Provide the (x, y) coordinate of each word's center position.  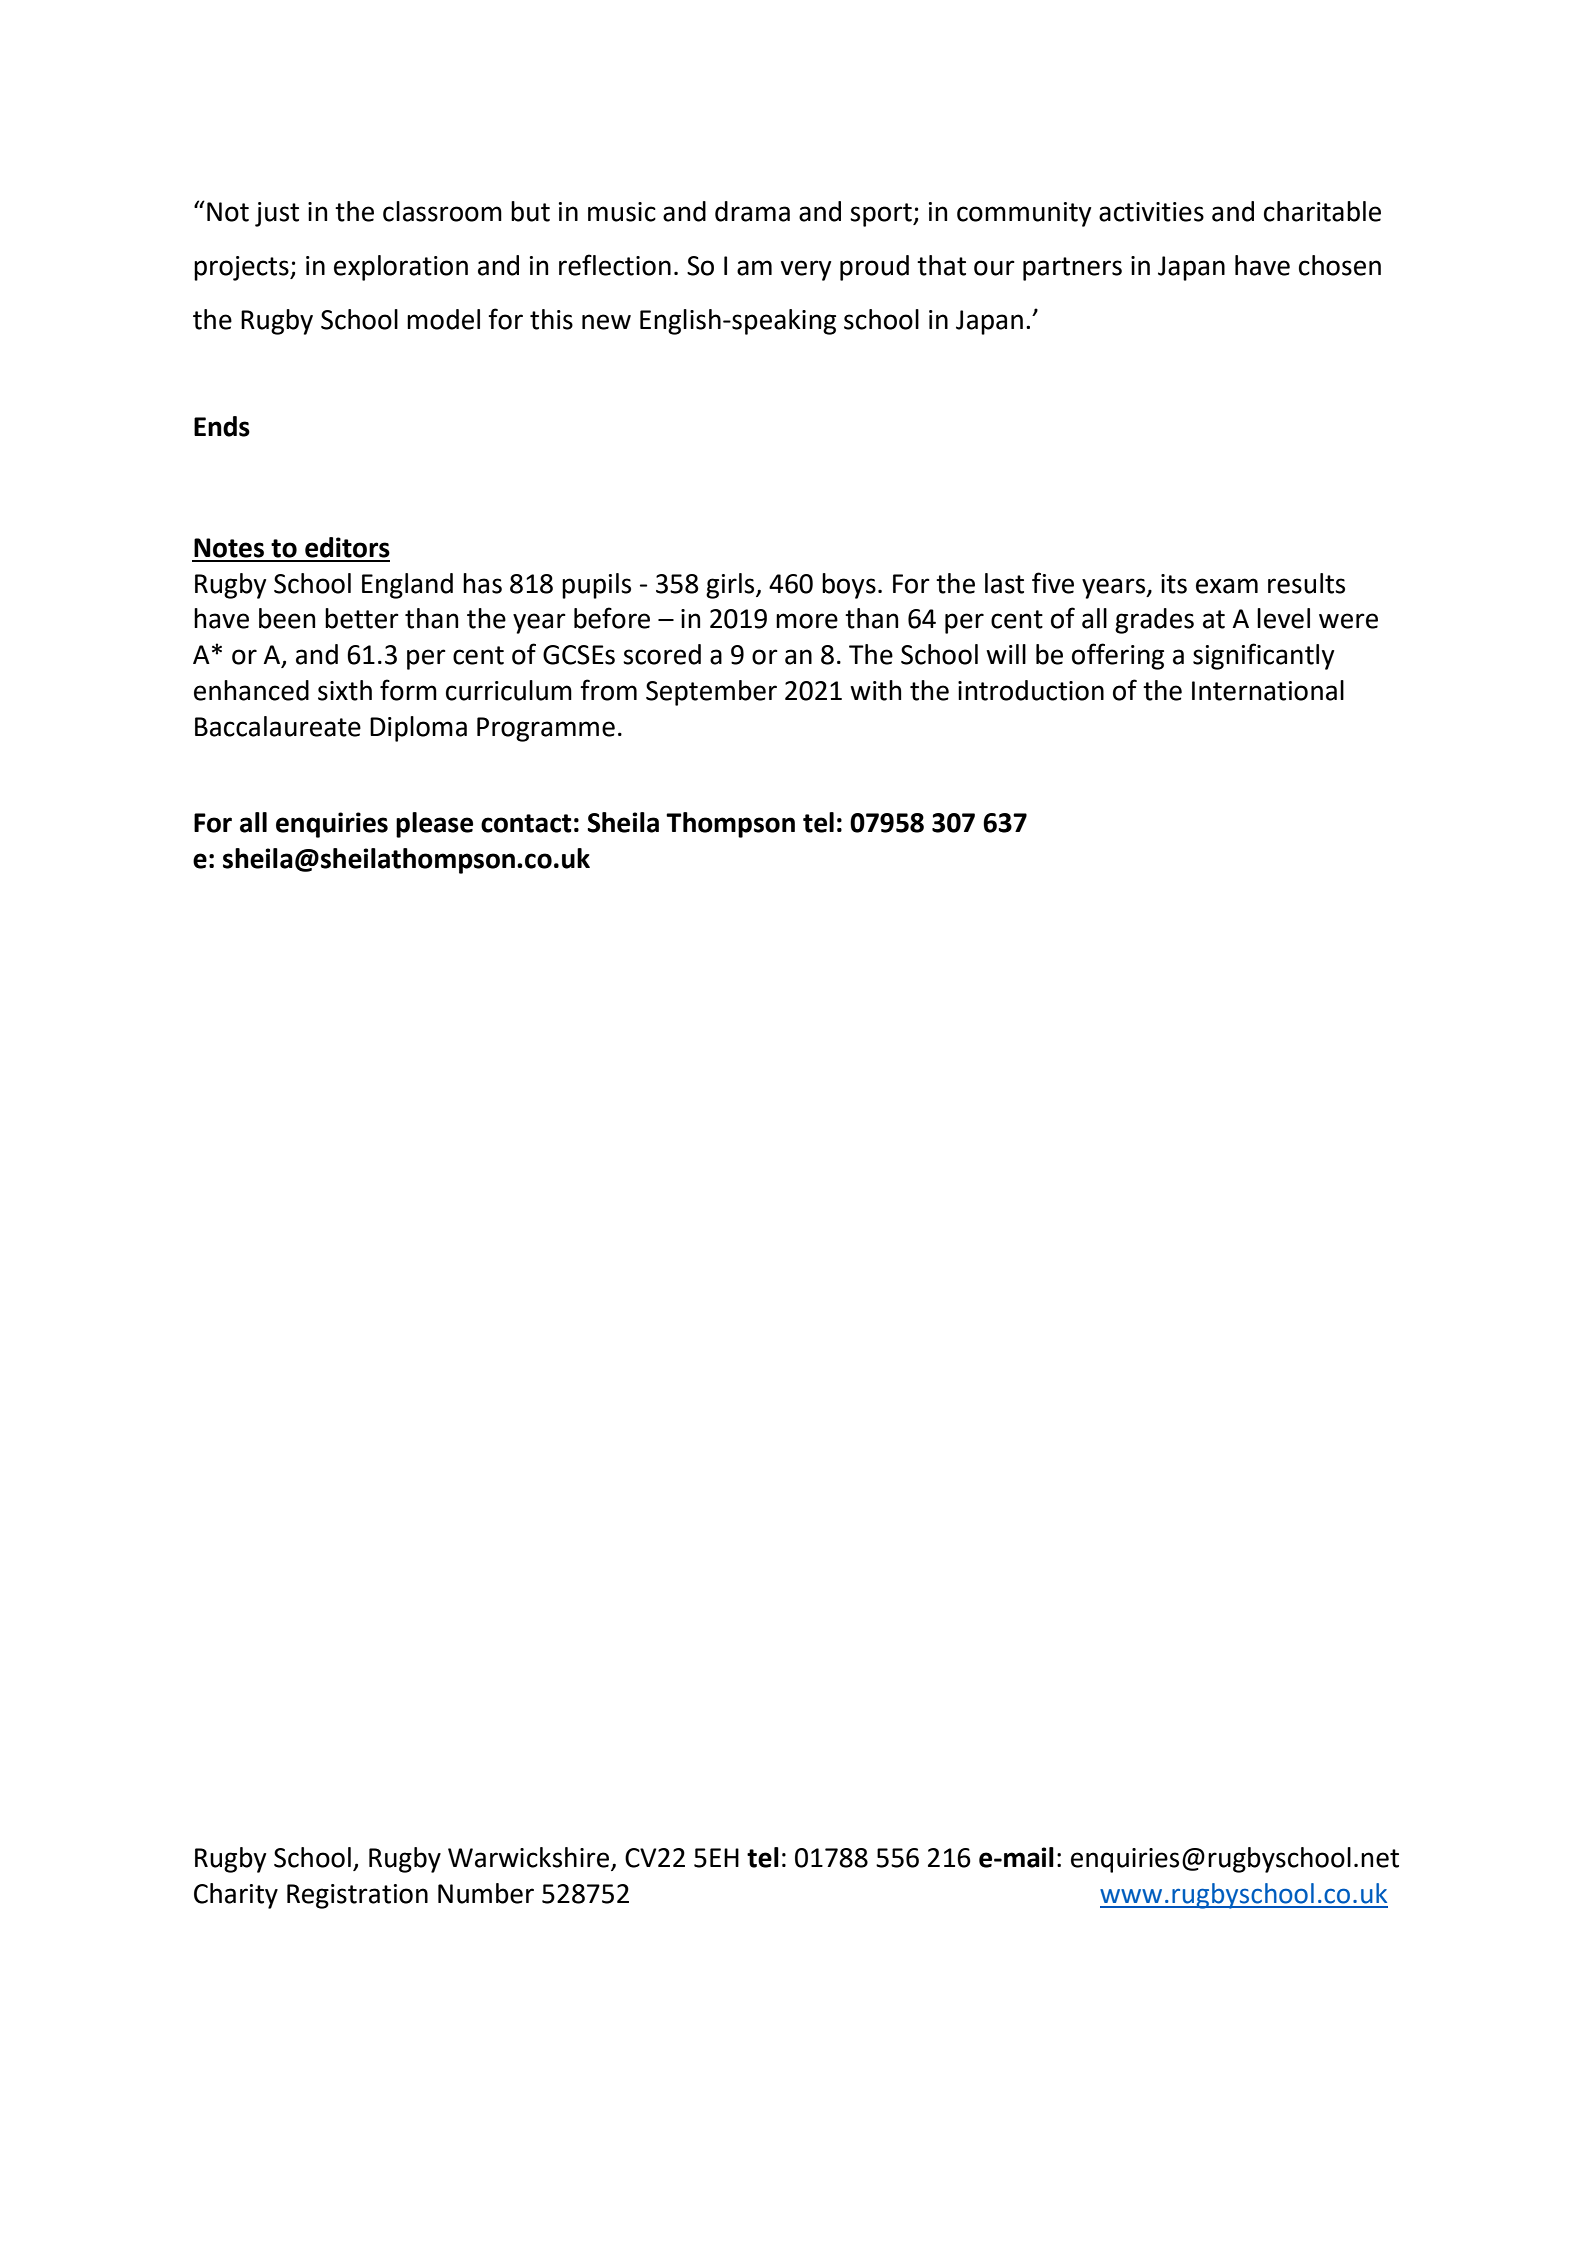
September (711, 693)
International (1268, 690)
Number (486, 1893)
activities (1151, 212)
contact (526, 823)
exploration (401, 268)
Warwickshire (528, 1857)
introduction (1031, 690)
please (434, 825)
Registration (357, 1896)
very (806, 270)
